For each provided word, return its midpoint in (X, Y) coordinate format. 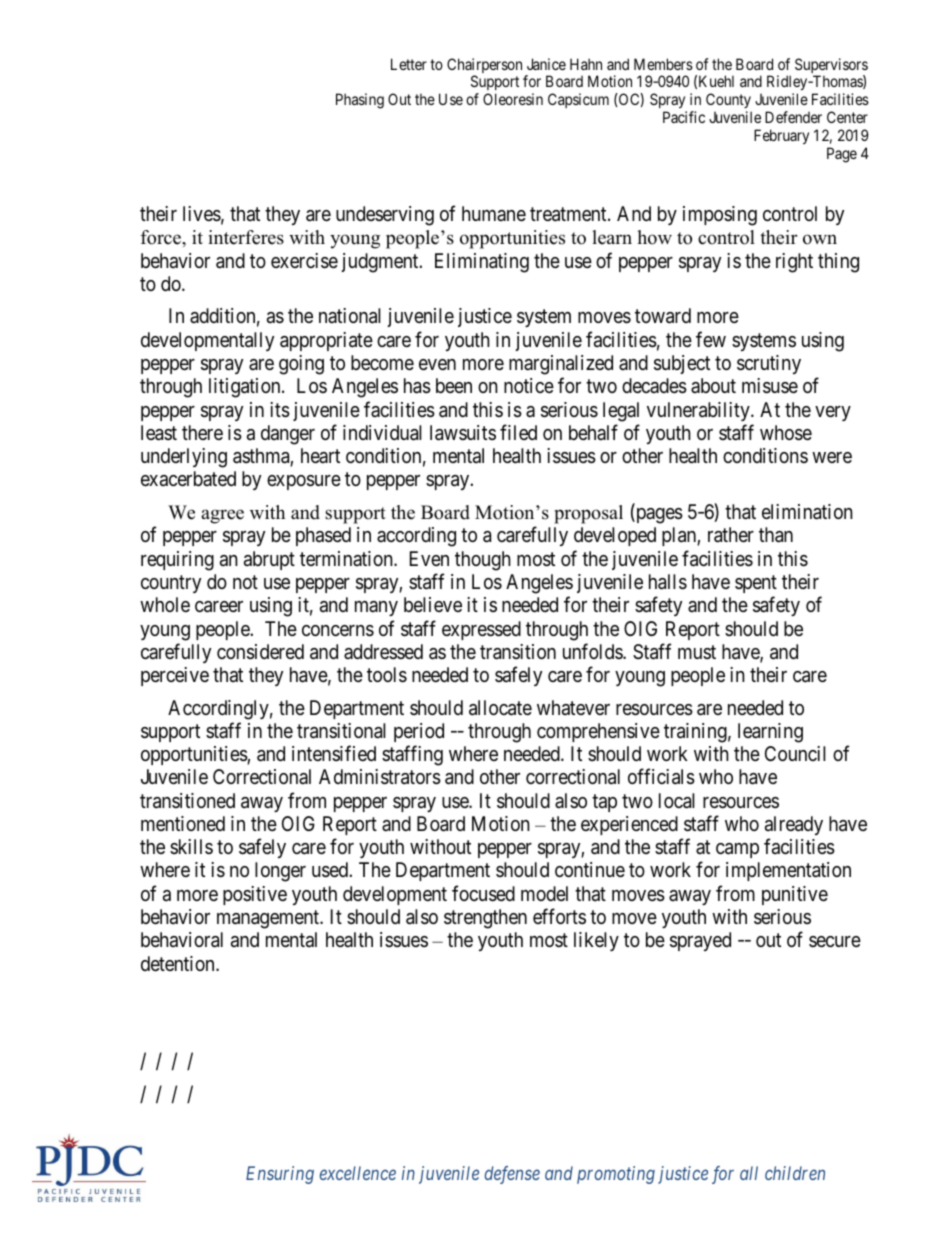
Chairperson (484, 67)
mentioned (183, 823)
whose (786, 433)
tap (604, 803)
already (794, 825)
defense (512, 1175)
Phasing (360, 101)
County (729, 102)
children (795, 1173)
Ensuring (280, 1175)
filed (518, 432)
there (202, 432)
